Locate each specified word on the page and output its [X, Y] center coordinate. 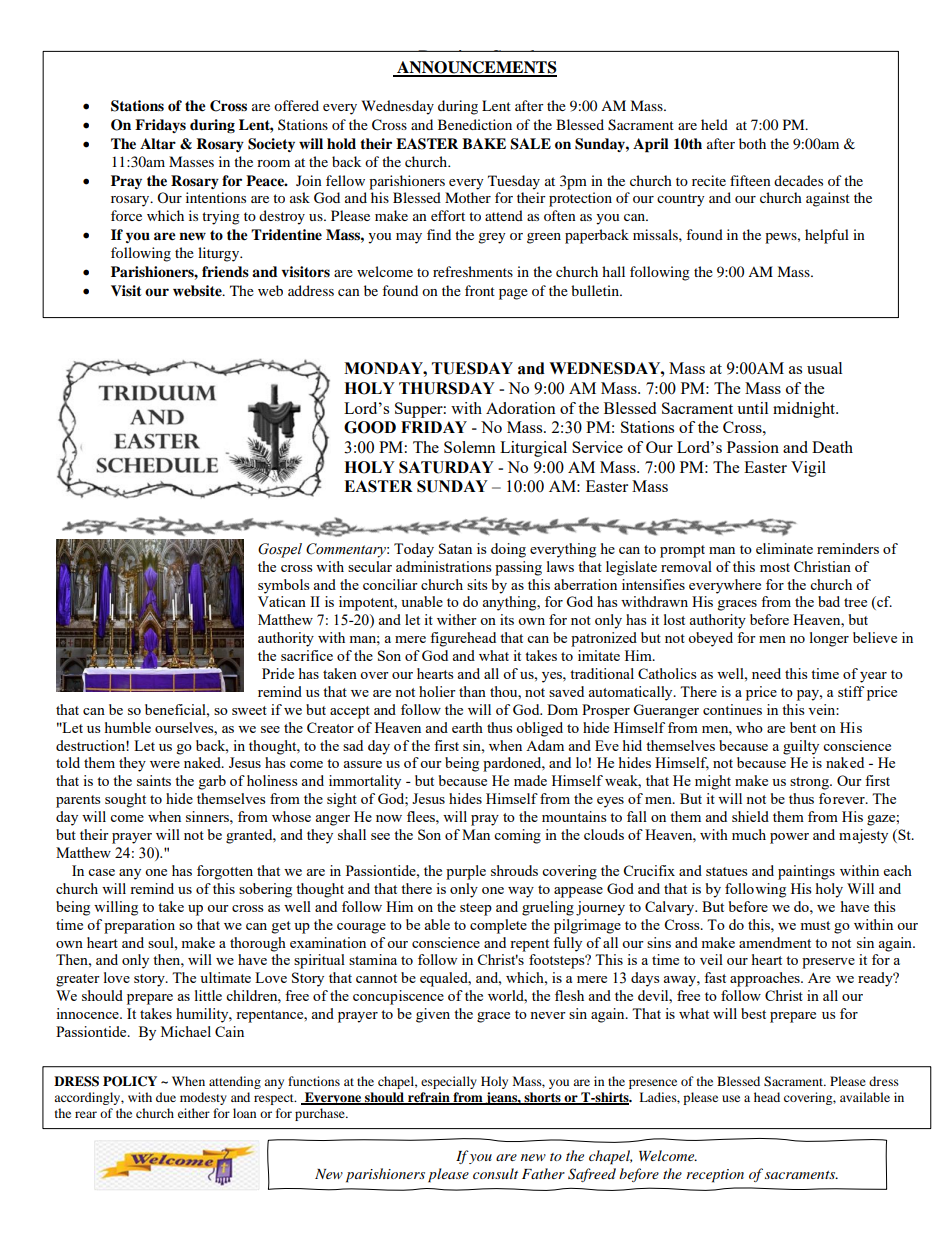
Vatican [282, 601]
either [194, 1113]
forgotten [225, 872]
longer [829, 639]
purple [466, 872]
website [198, 291]
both [752, 143]
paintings [806, 872]
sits [477, 584]
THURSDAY [447, 388]
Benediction [475, 124]
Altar [158, 143]
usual [824, 368]
